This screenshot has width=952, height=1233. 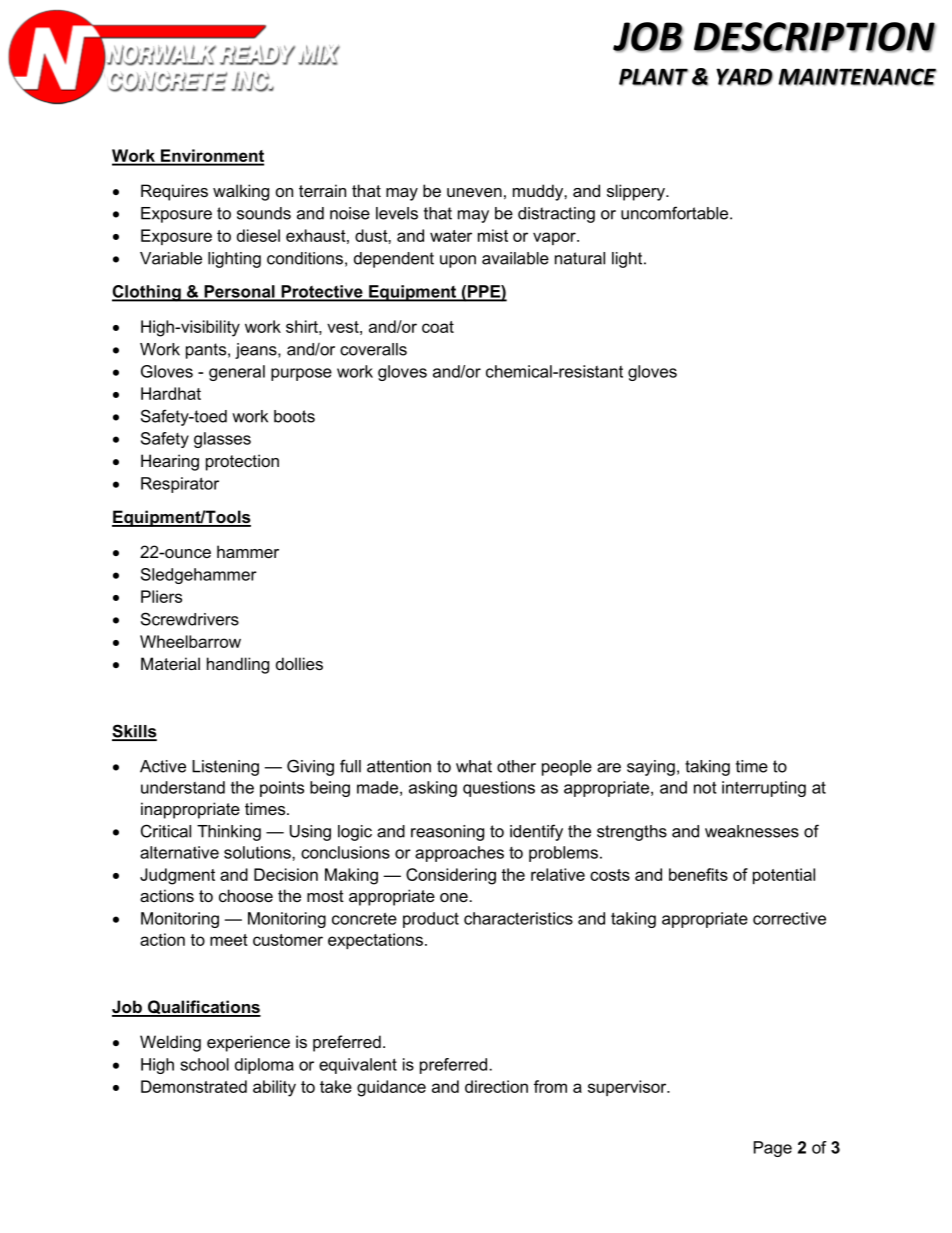 What do you see at coordinates (653, 77) in the screenshot?
I see `PLANT` at bounding box center [653, 77].
